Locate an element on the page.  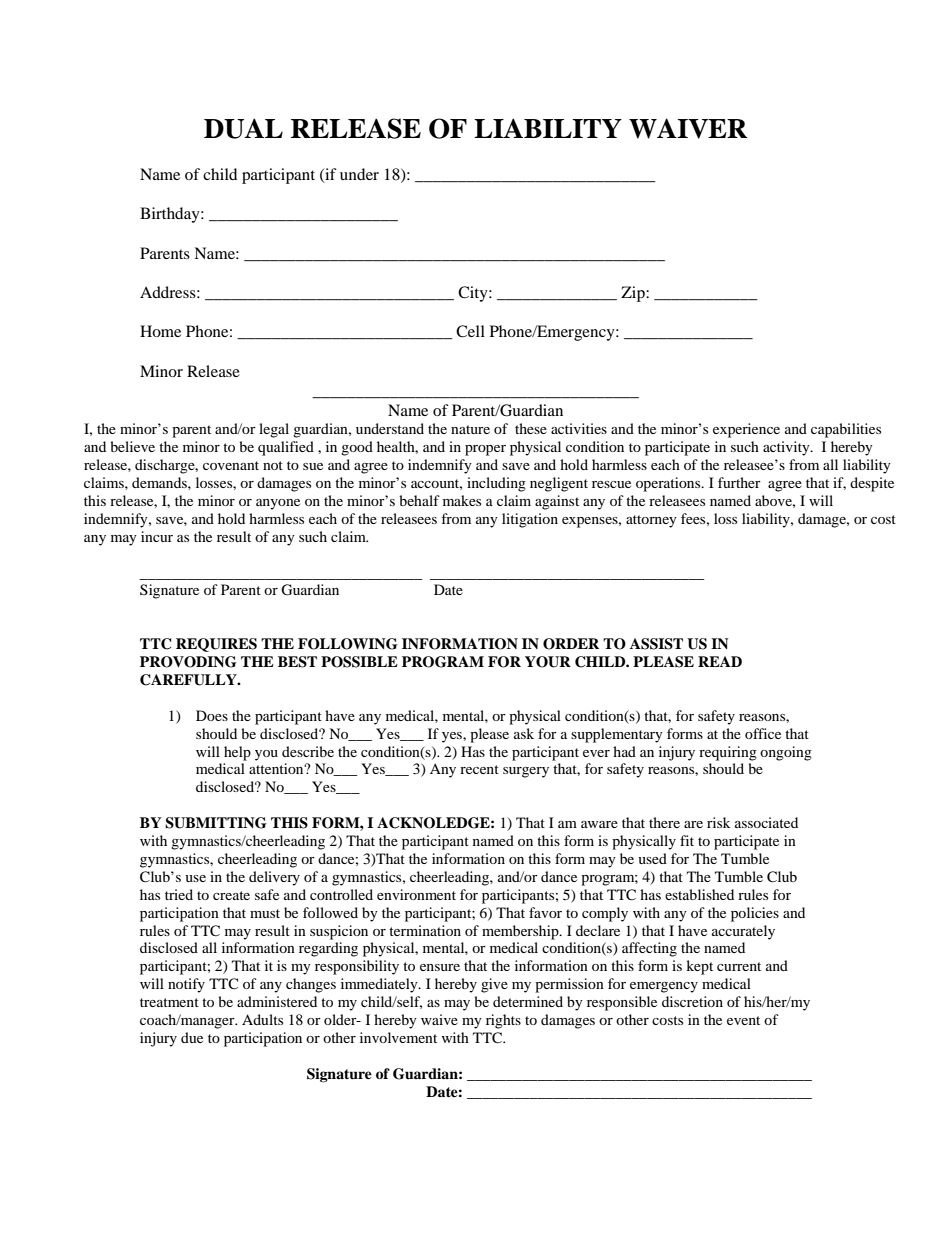
Adults is located at coordinates (262, 1019).
